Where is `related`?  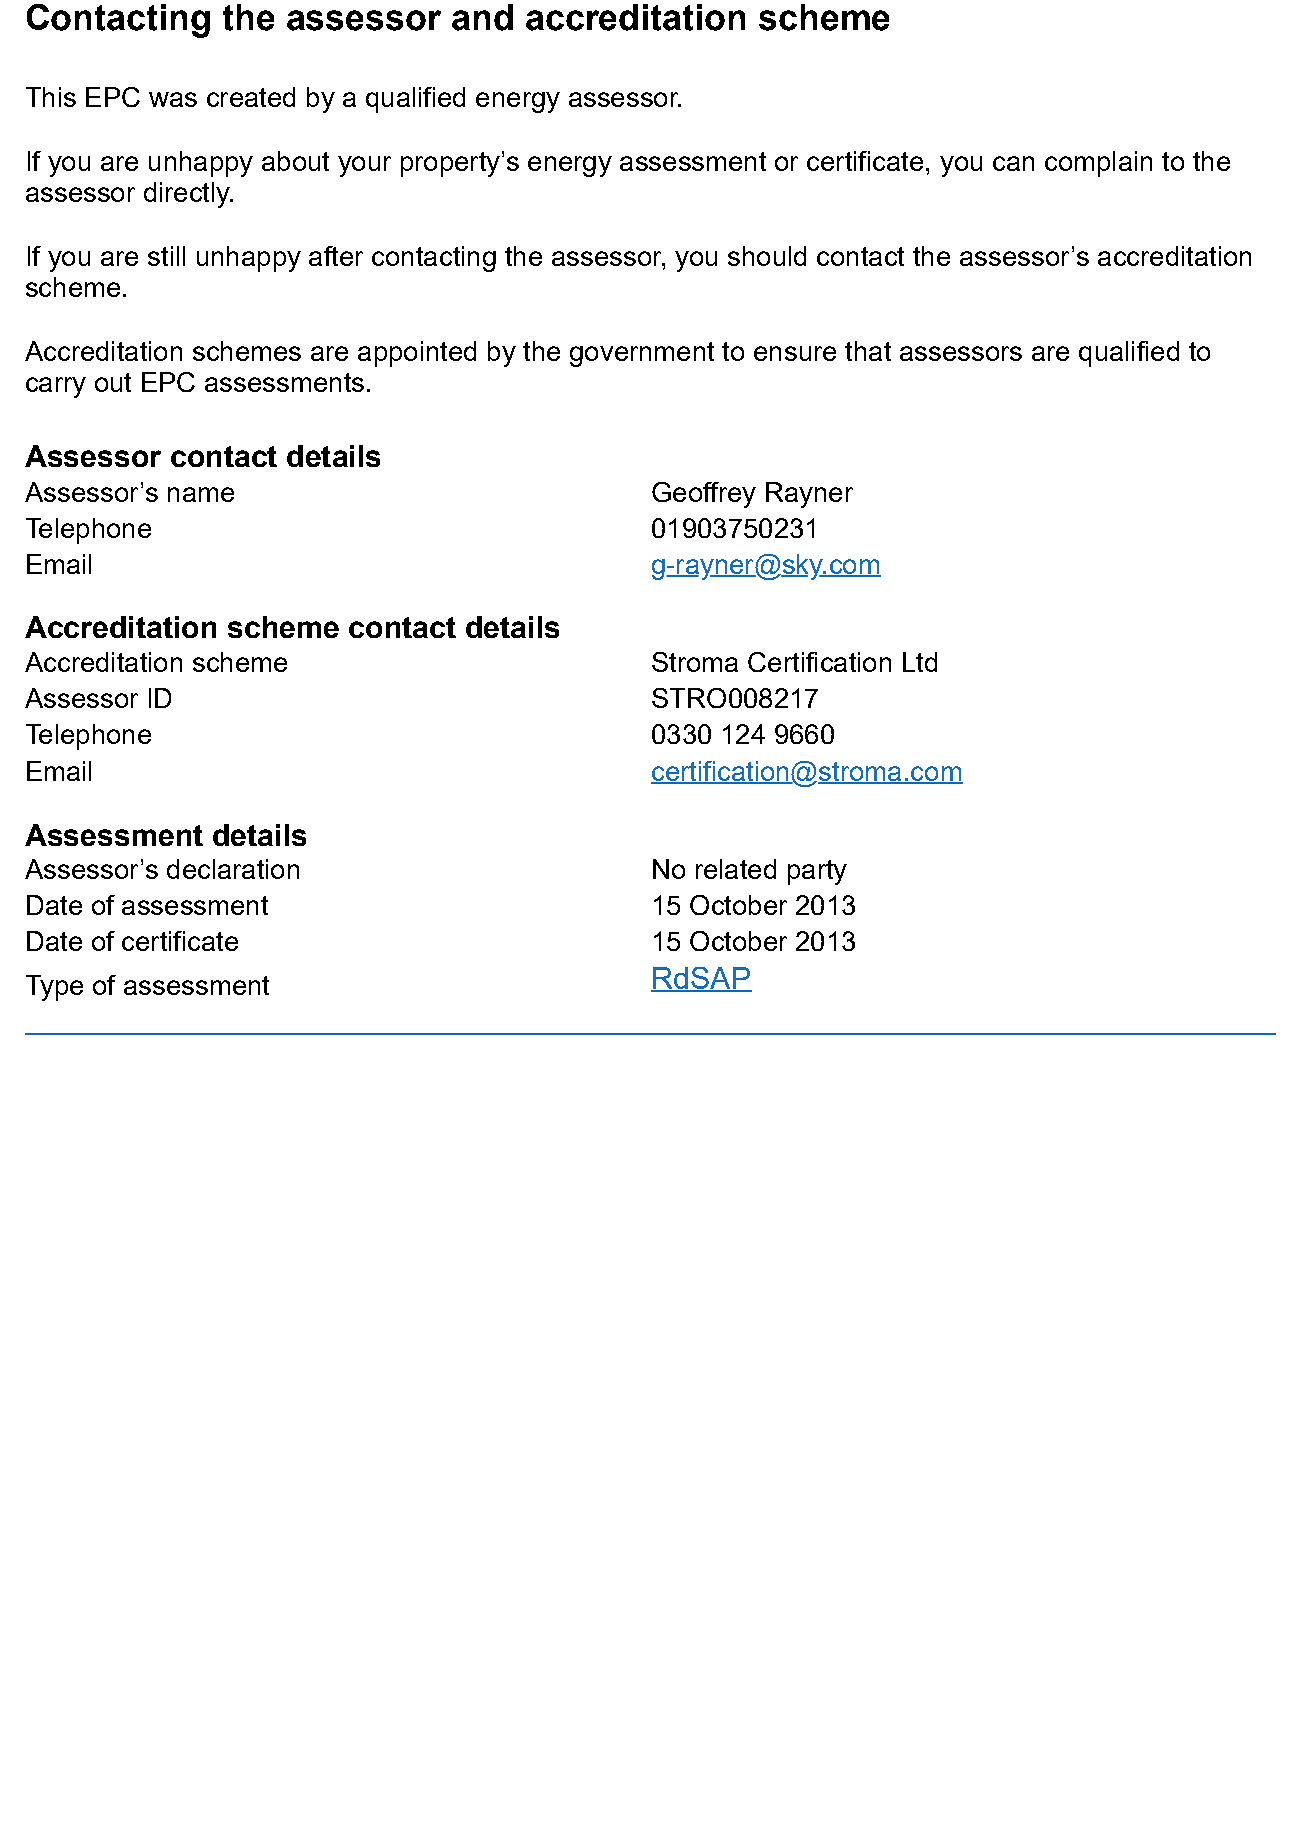
related is located at coordinates (736, 869).
